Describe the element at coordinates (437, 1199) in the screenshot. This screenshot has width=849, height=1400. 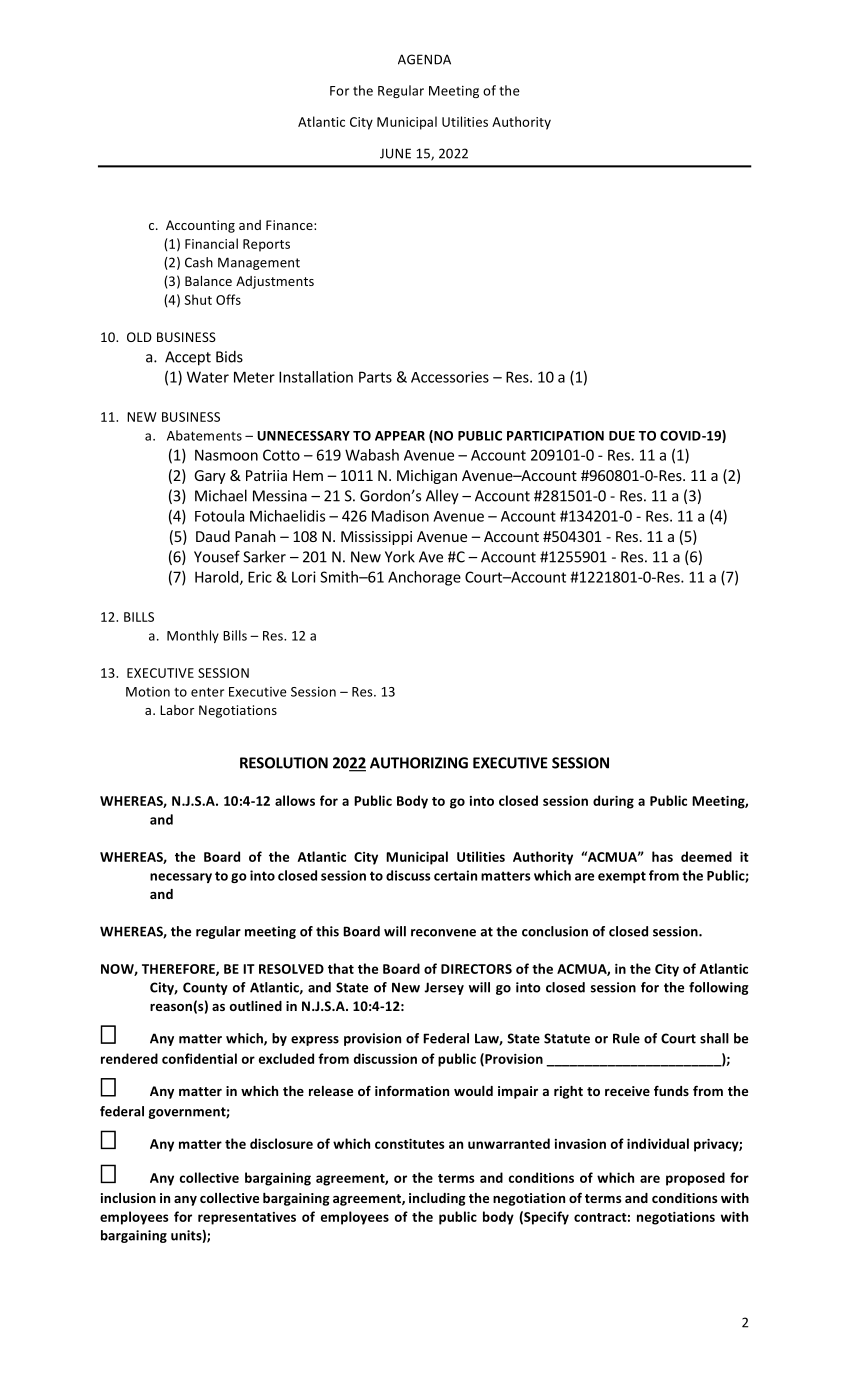
I see `including` at that location.
